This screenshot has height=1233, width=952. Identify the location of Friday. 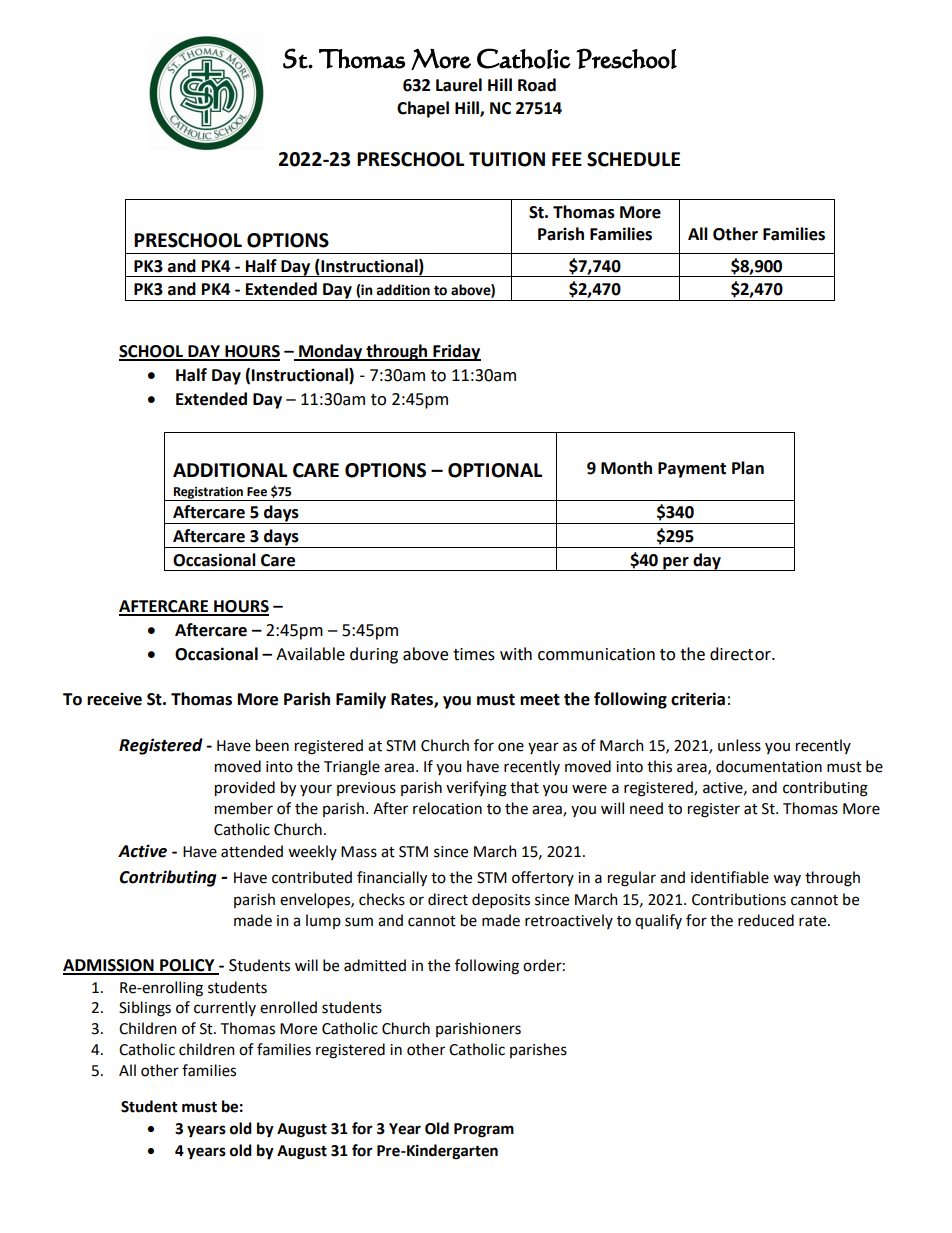
(456, 352).
